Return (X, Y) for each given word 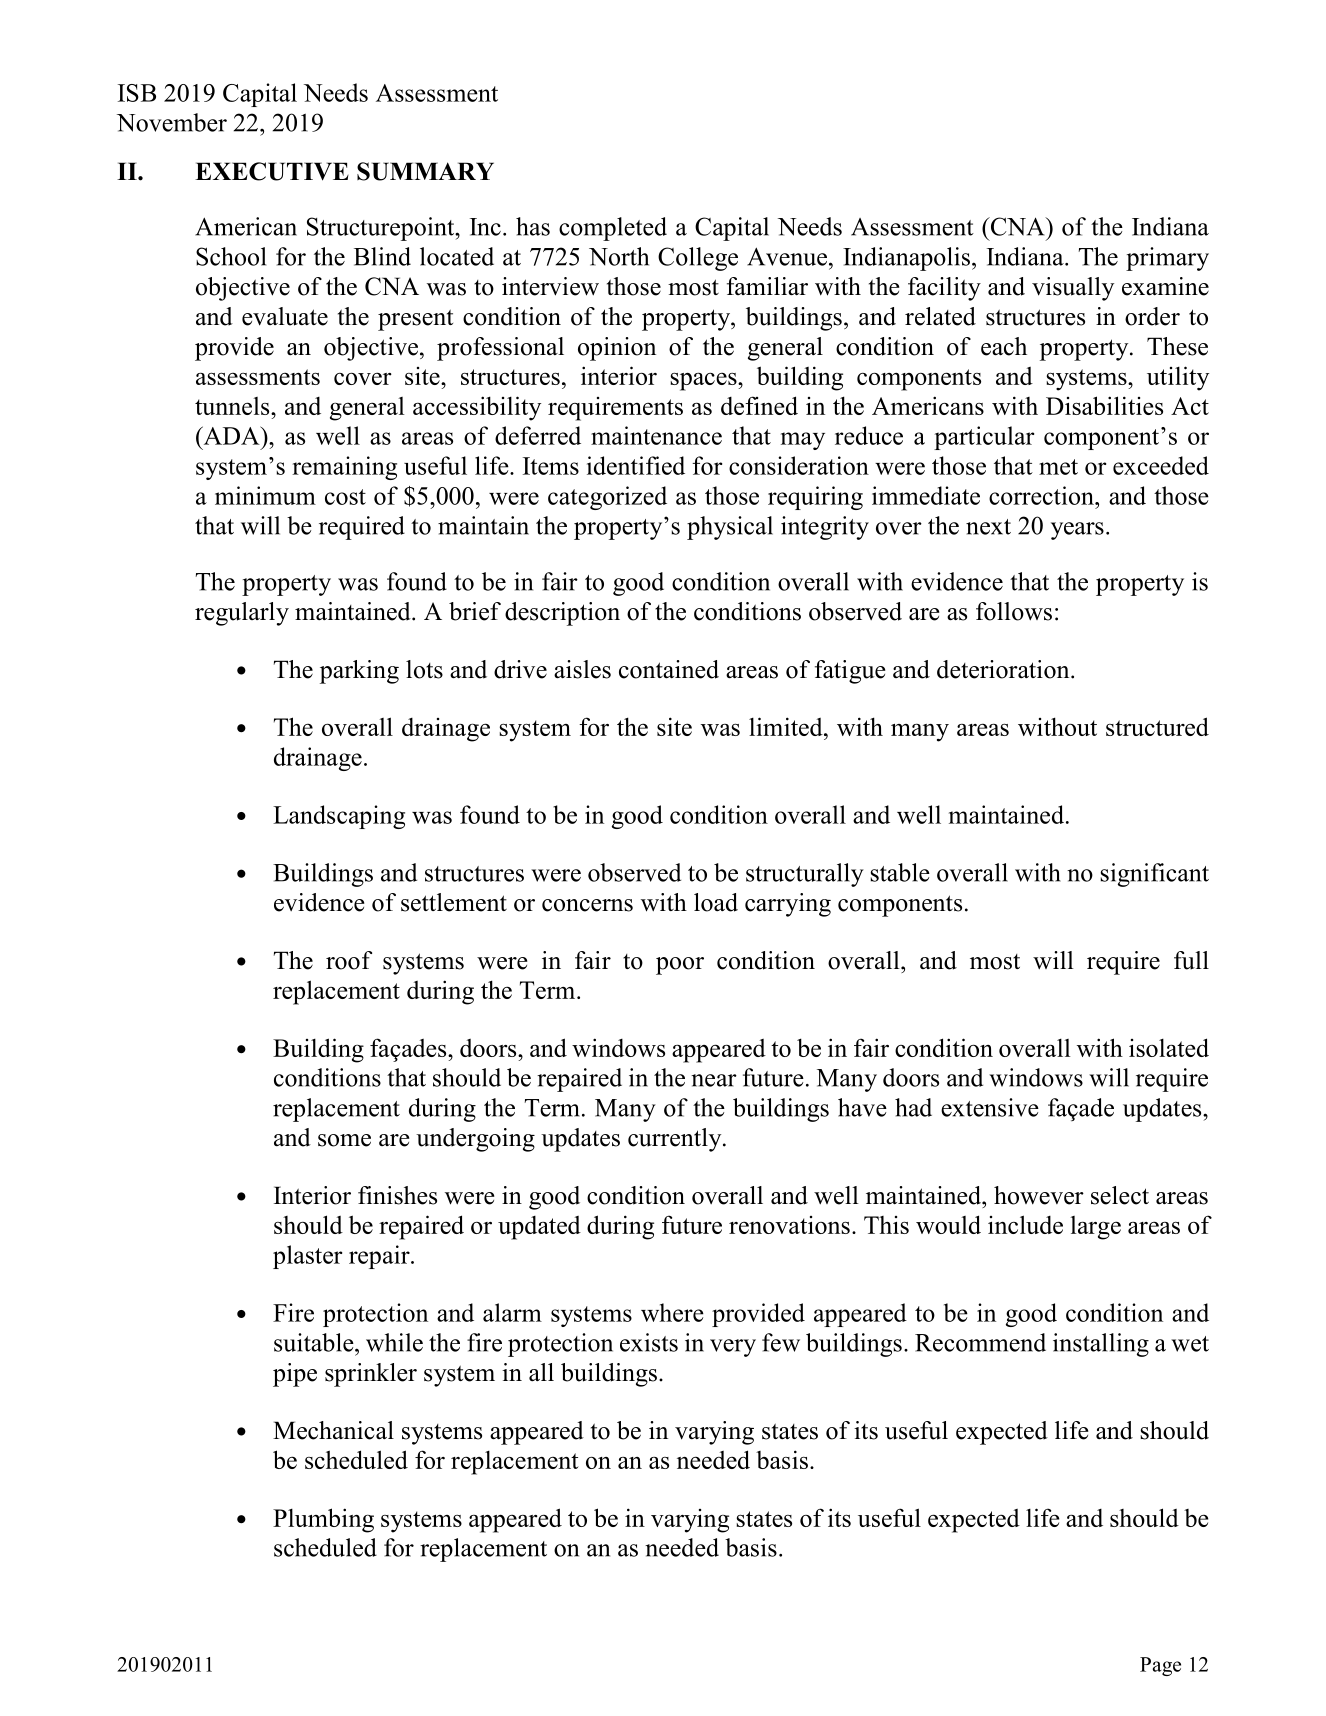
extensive (990, 1107)
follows (1014, 611)
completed (613, 229)
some (344, 1140)
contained (669, 669)
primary (1167, 259)
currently (676, 1140)
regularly (242, 614)
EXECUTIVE (272, 171)
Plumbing (323, 1520)
